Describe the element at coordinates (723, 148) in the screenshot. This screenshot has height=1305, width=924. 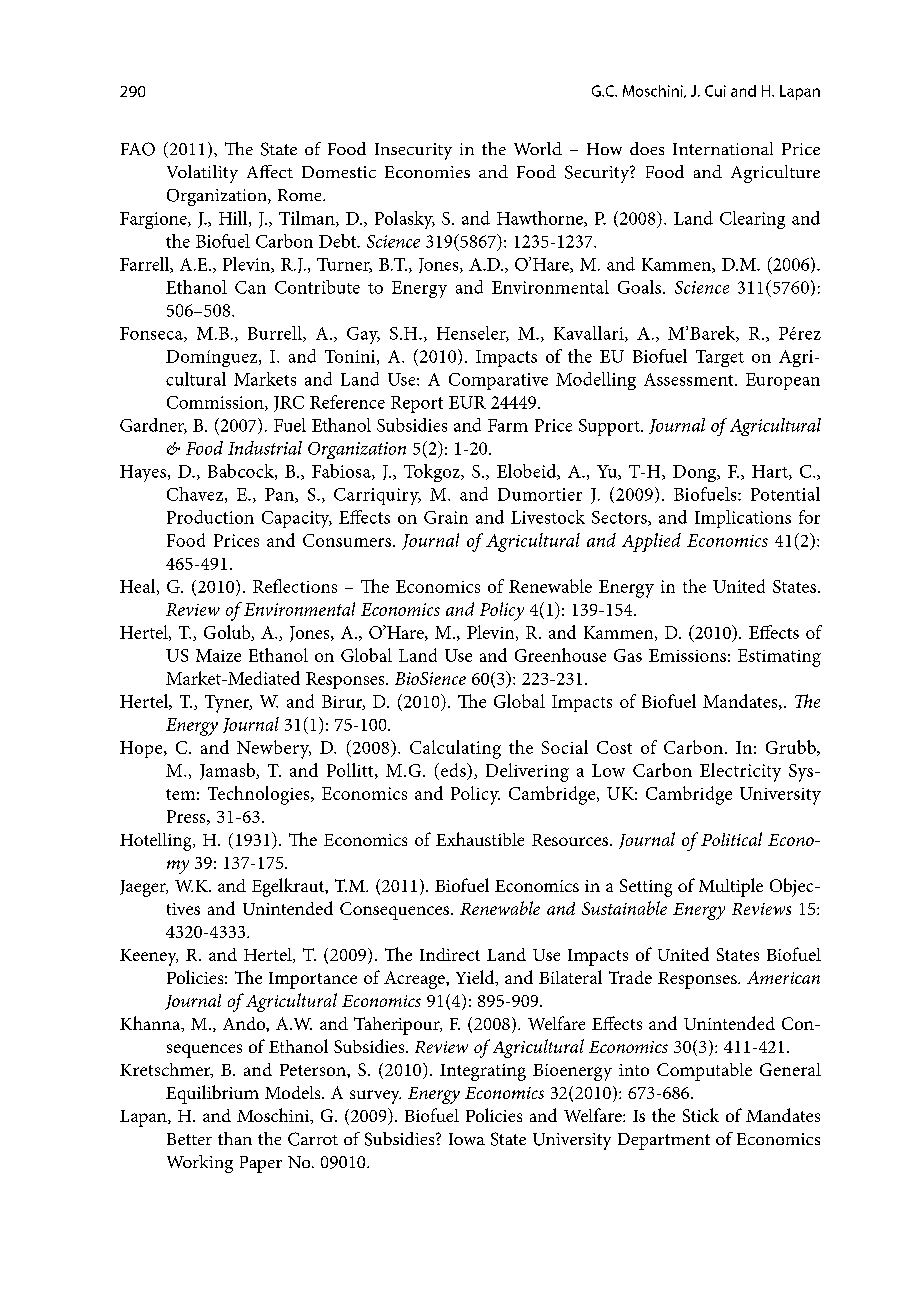
I see `International` at that location.
